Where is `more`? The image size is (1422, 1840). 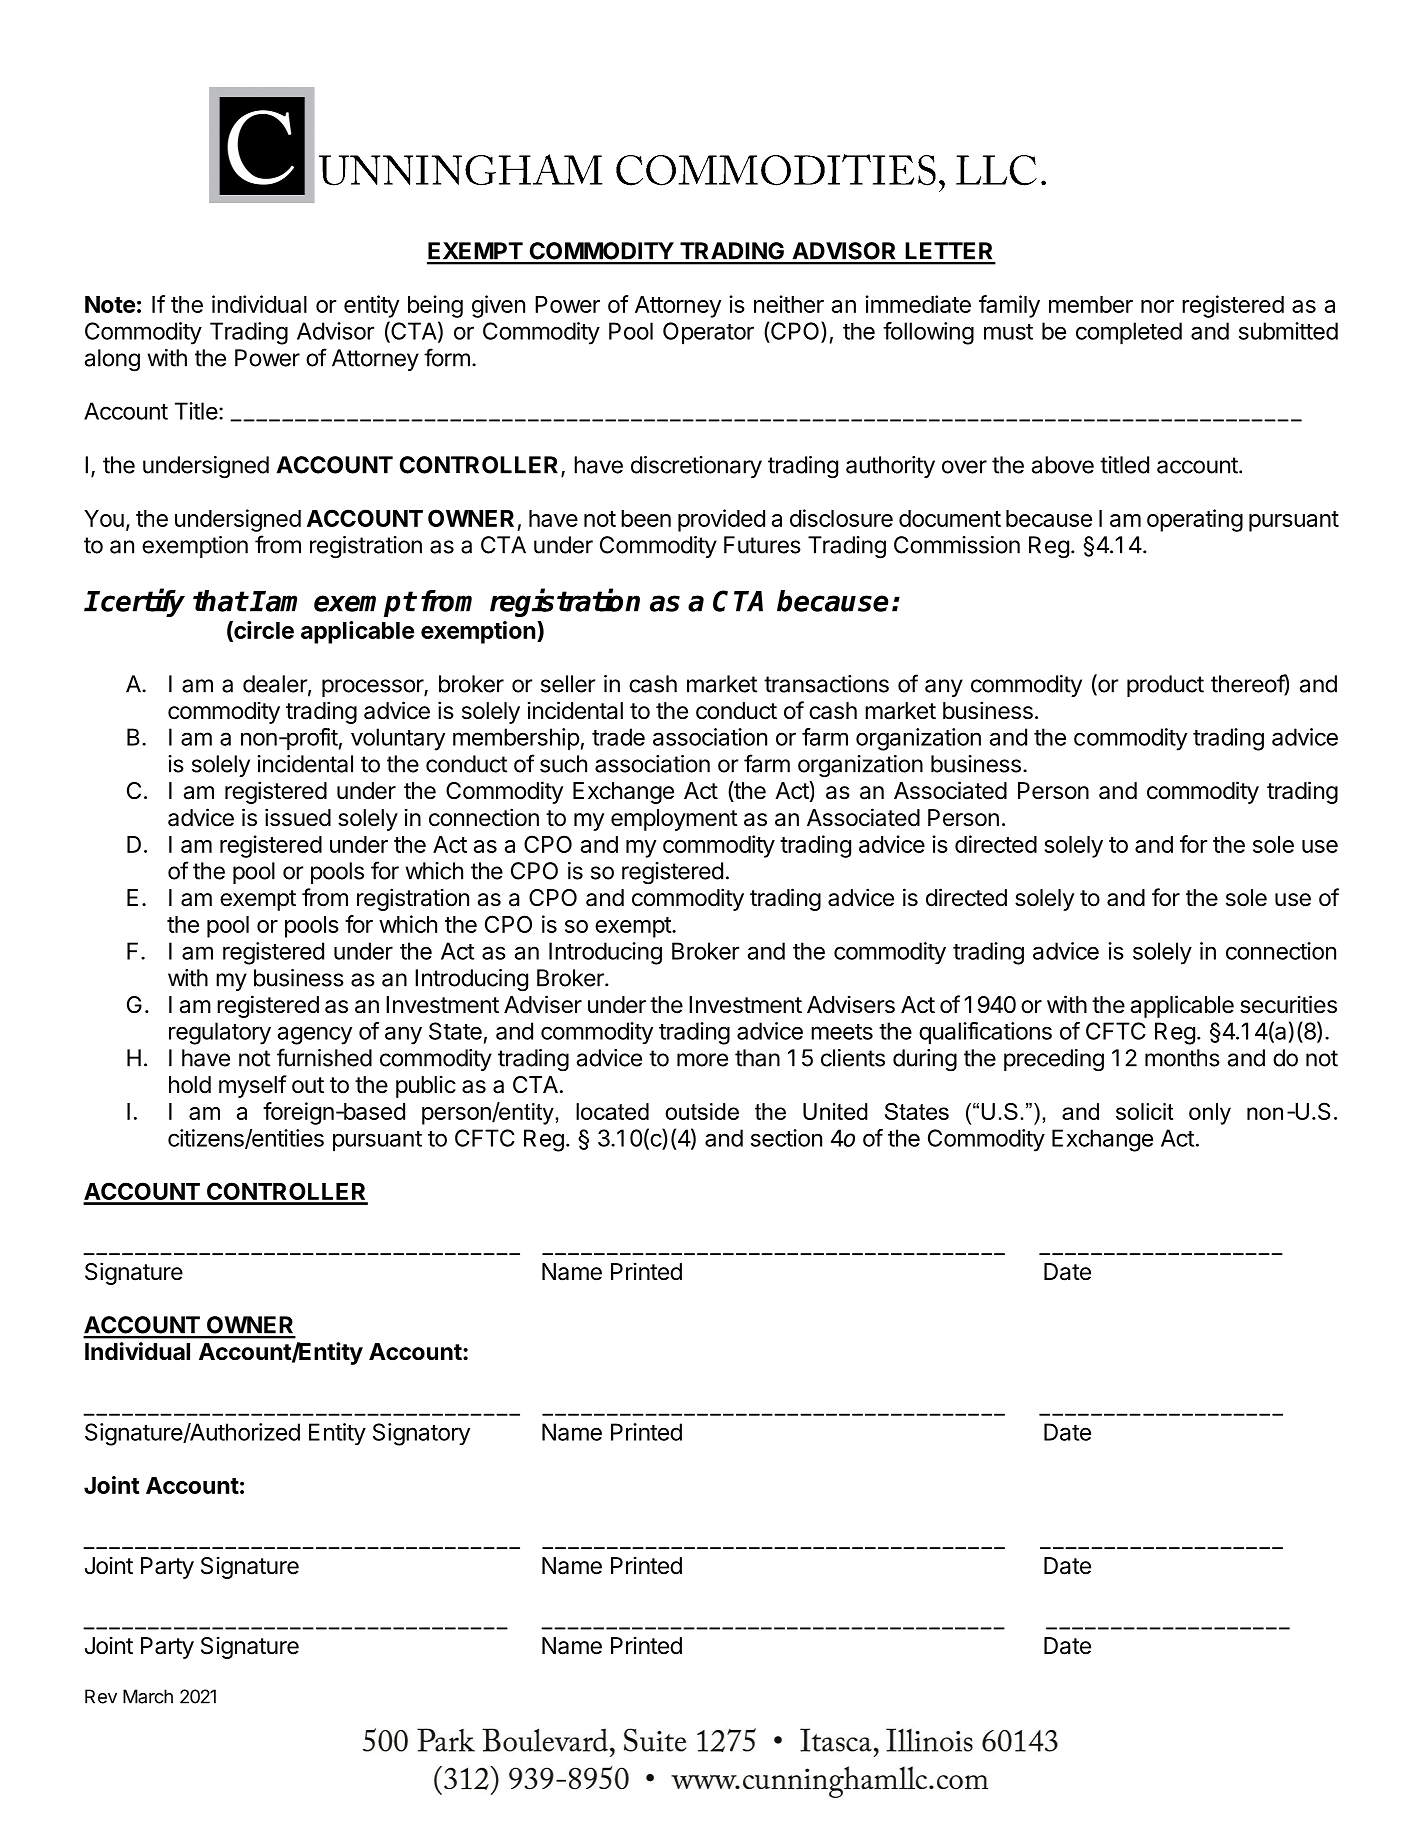 more is located at coordinates (702, 1060).
